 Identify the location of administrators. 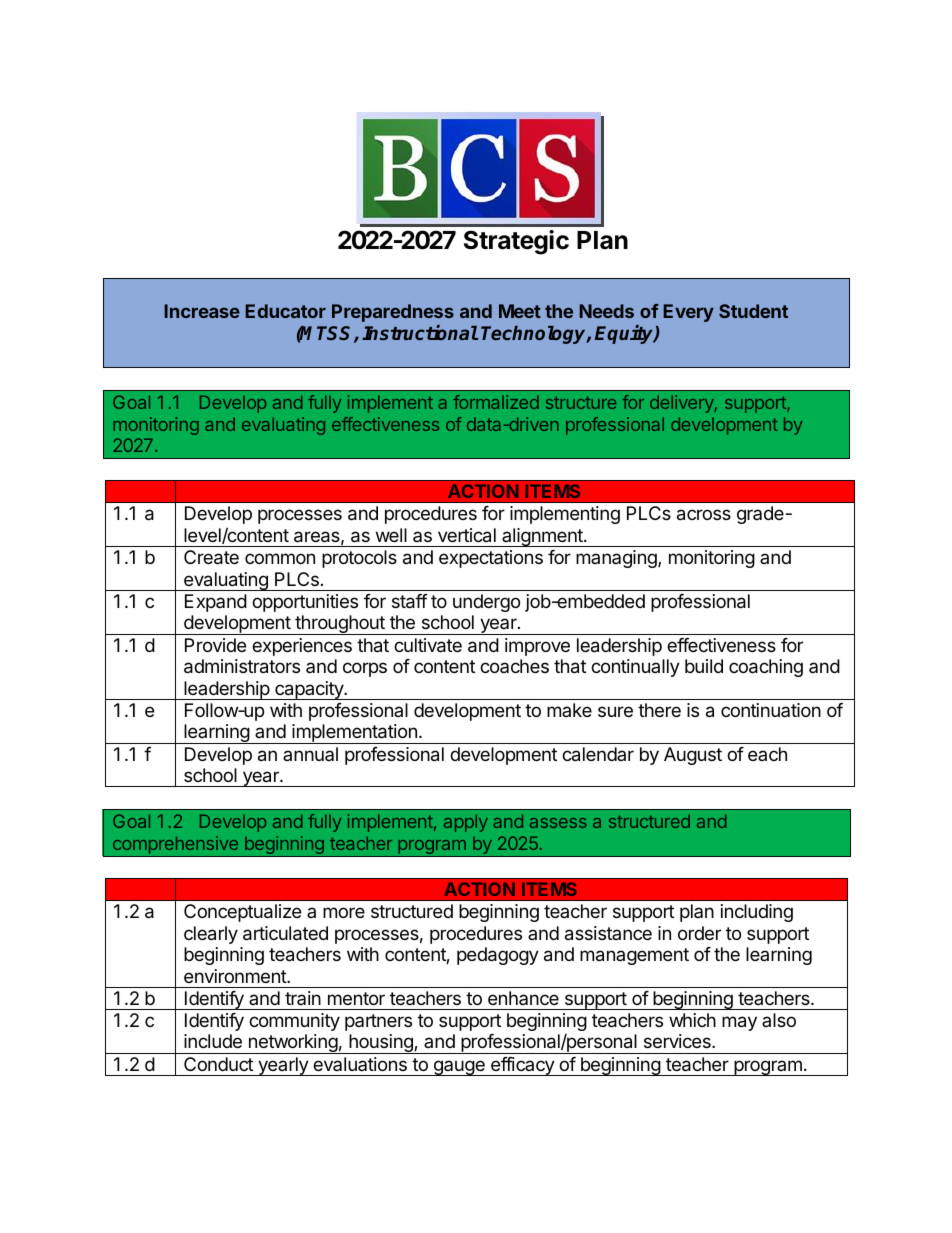
(242, 666).
